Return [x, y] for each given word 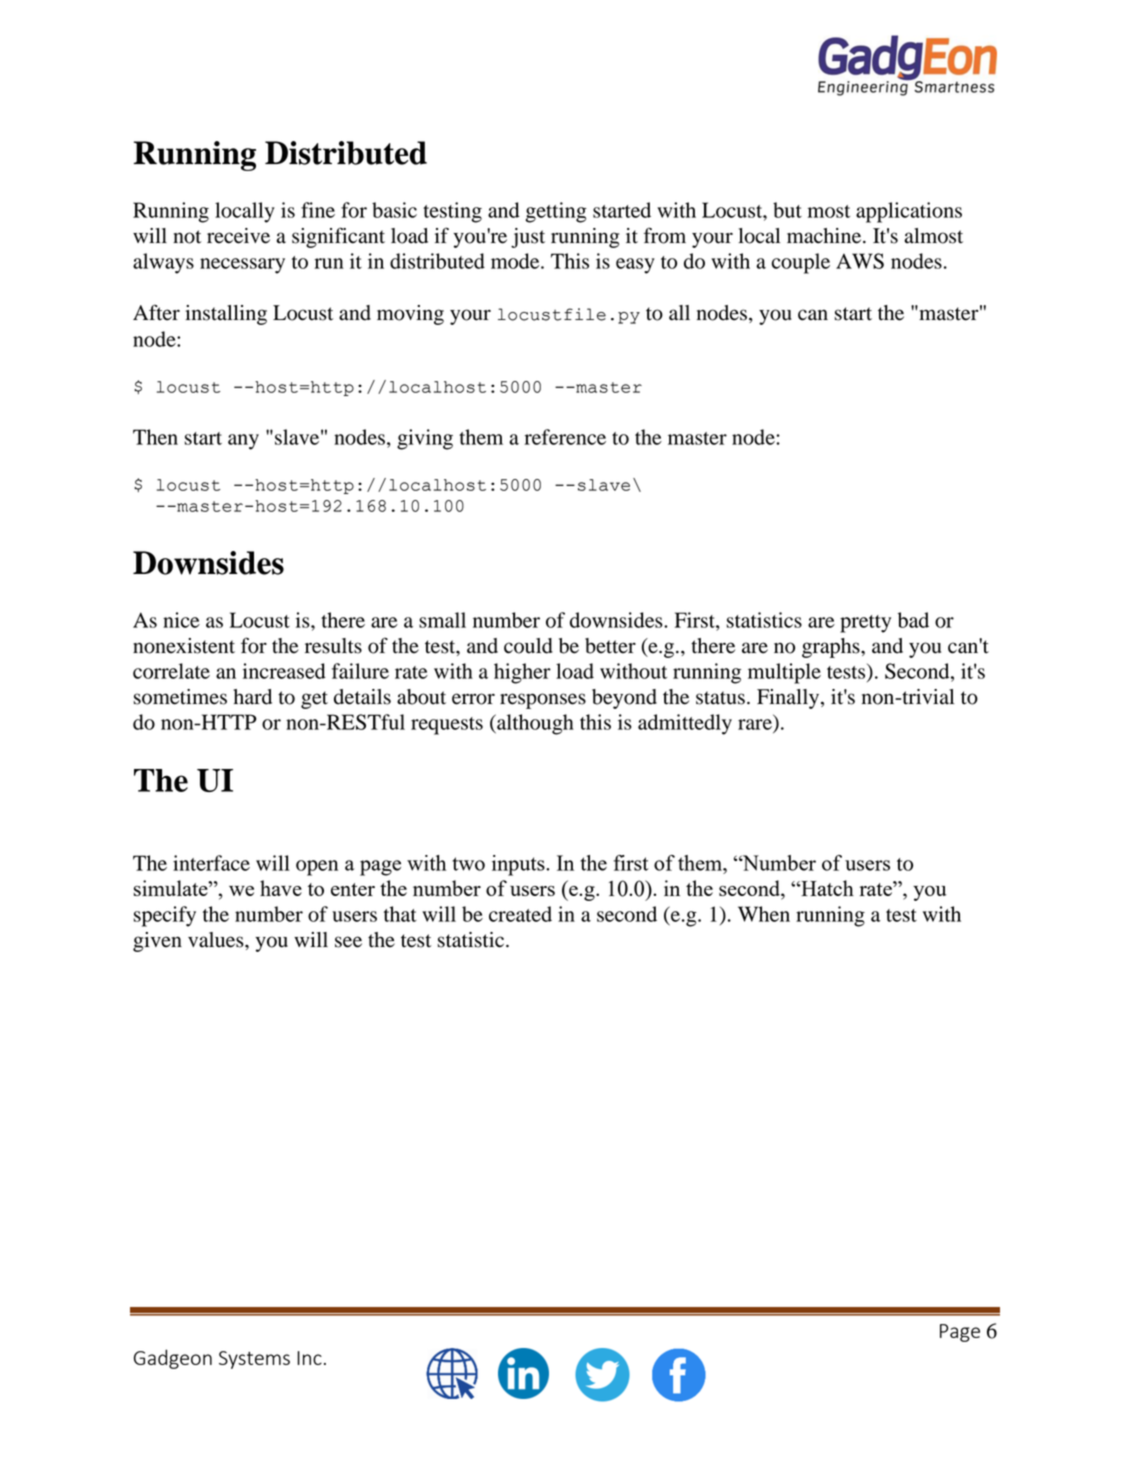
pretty [865, 624]
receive [238, 236]
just [528, 238]
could [528, 646]
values [217, 940]
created [520, 914]
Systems [254, 1360]
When [764, 914]
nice [181, 620]
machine [825, 236]
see [348, 942]
